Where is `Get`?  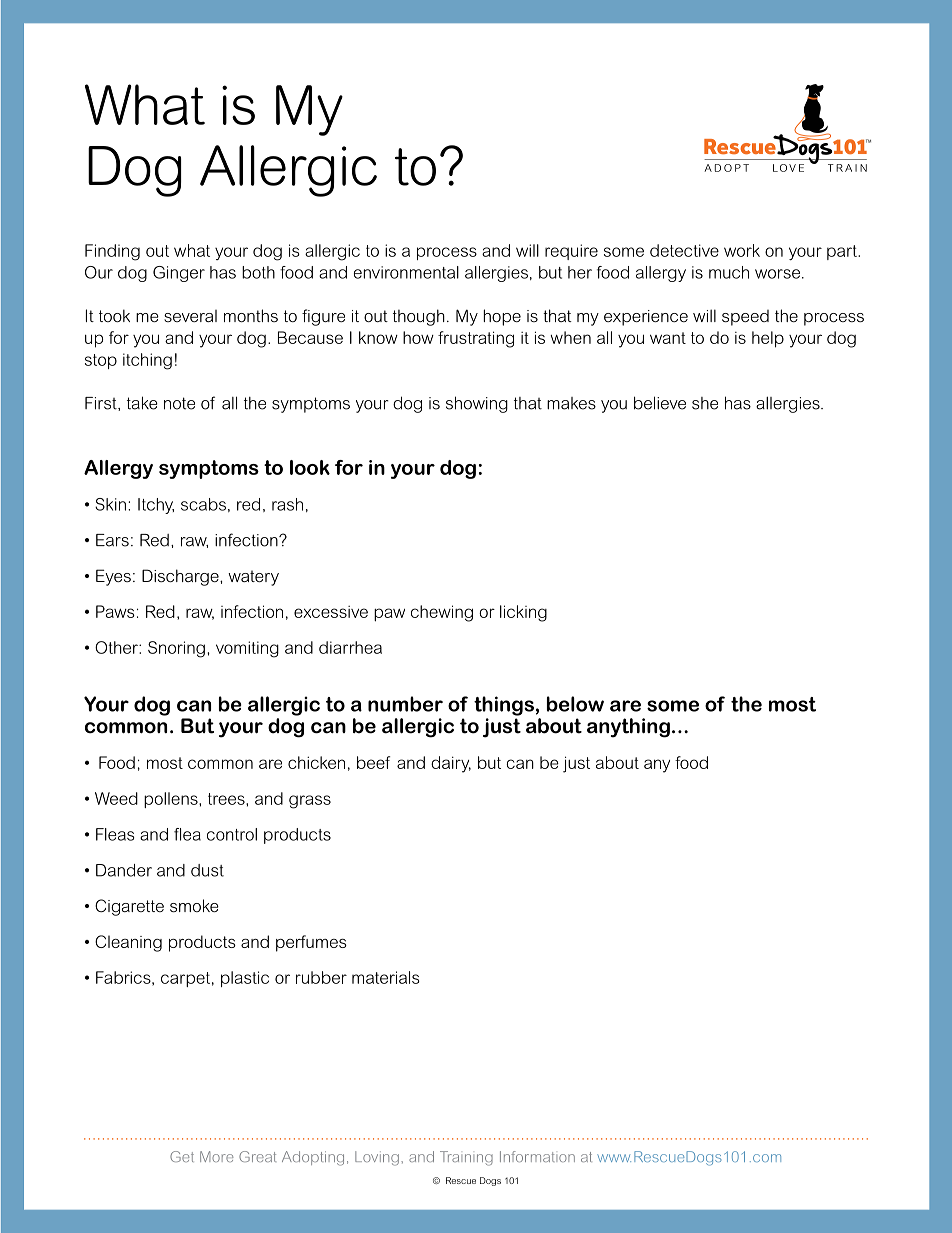
Get is located at coordinates (182, 1156).
